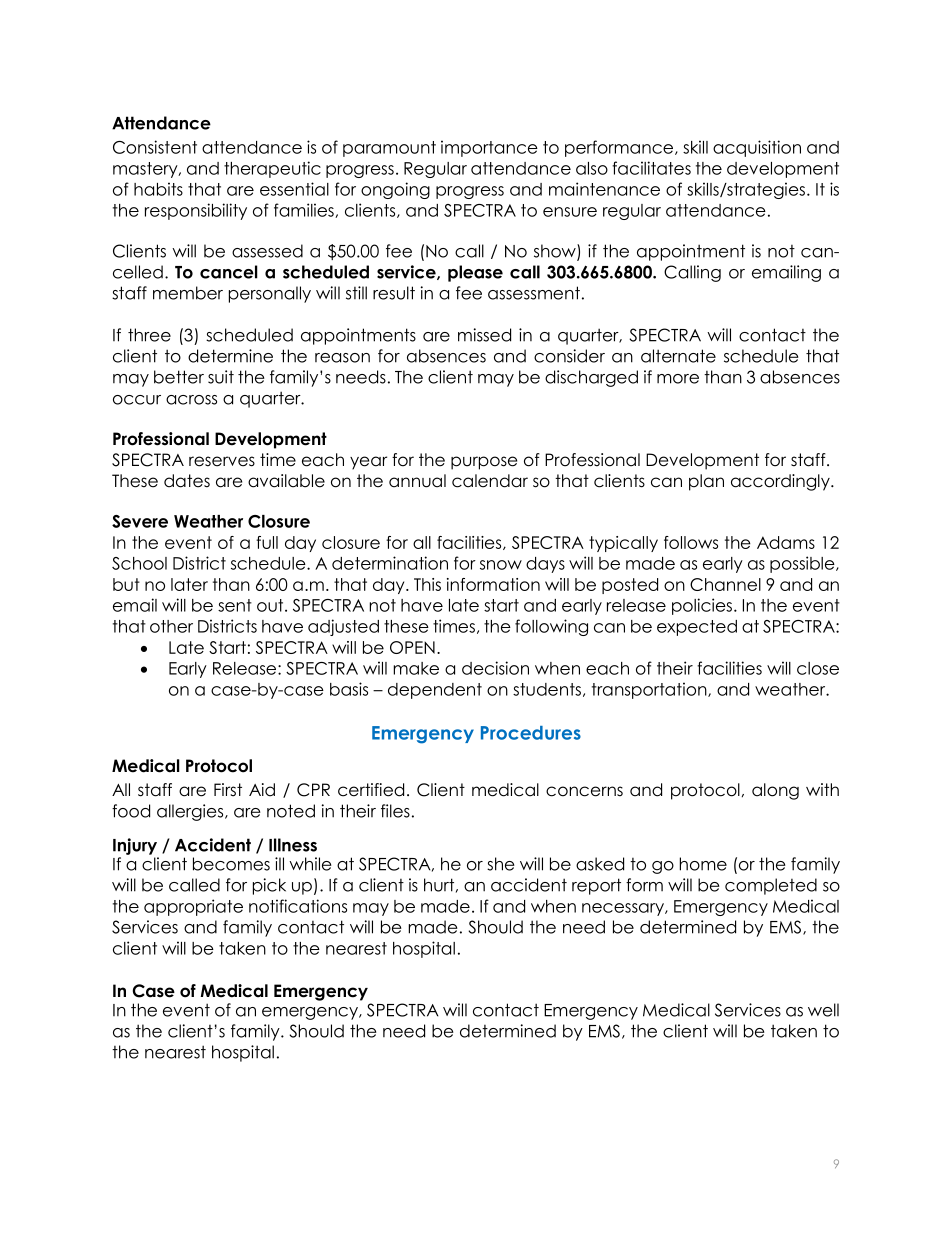 This image has height=1233, width=952. What do you see at coordinates (706, 482) in the image?
I see `plan` at bounding box center [706, 482].
